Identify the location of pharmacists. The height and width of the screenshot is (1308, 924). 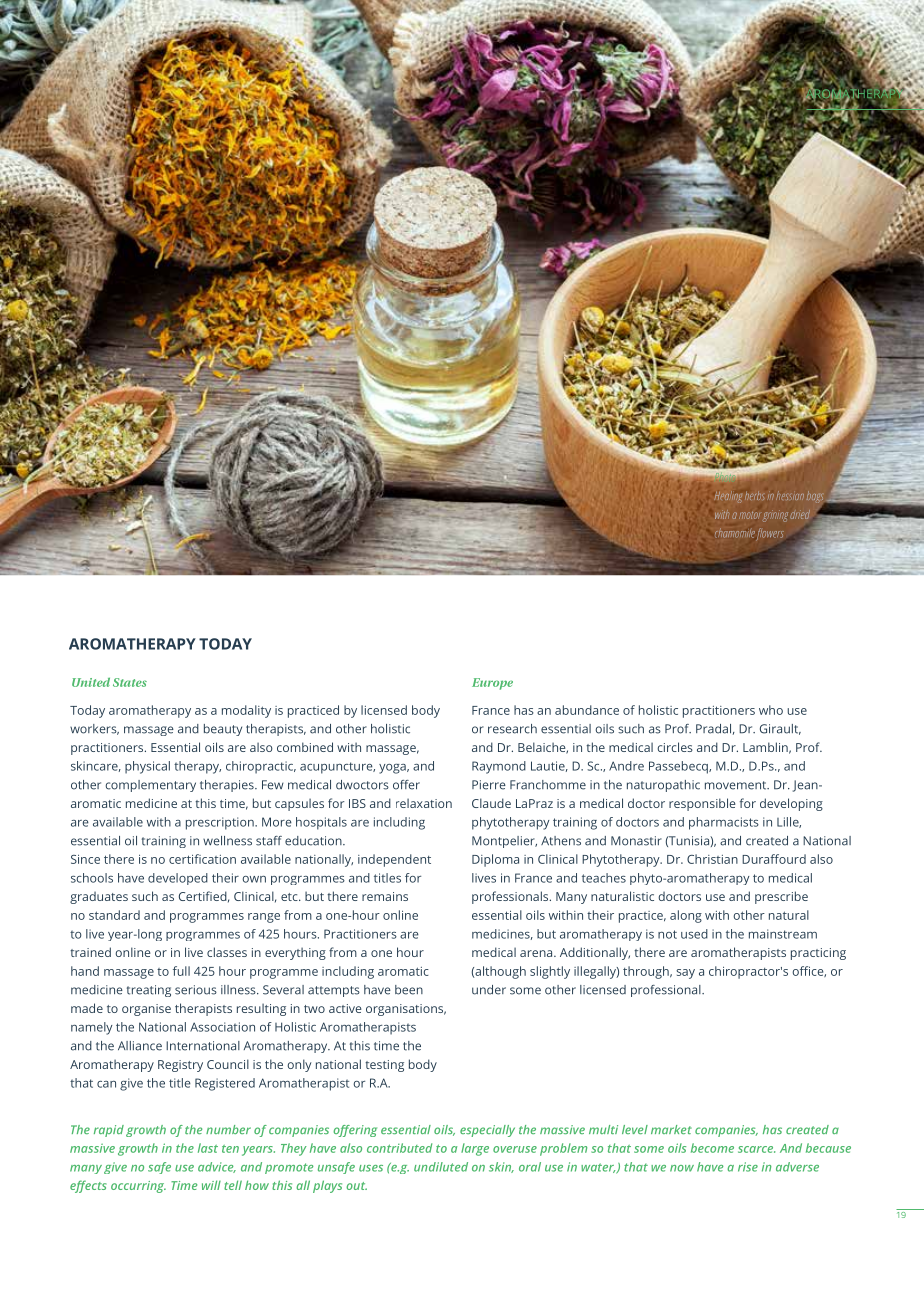
(724, 823).
